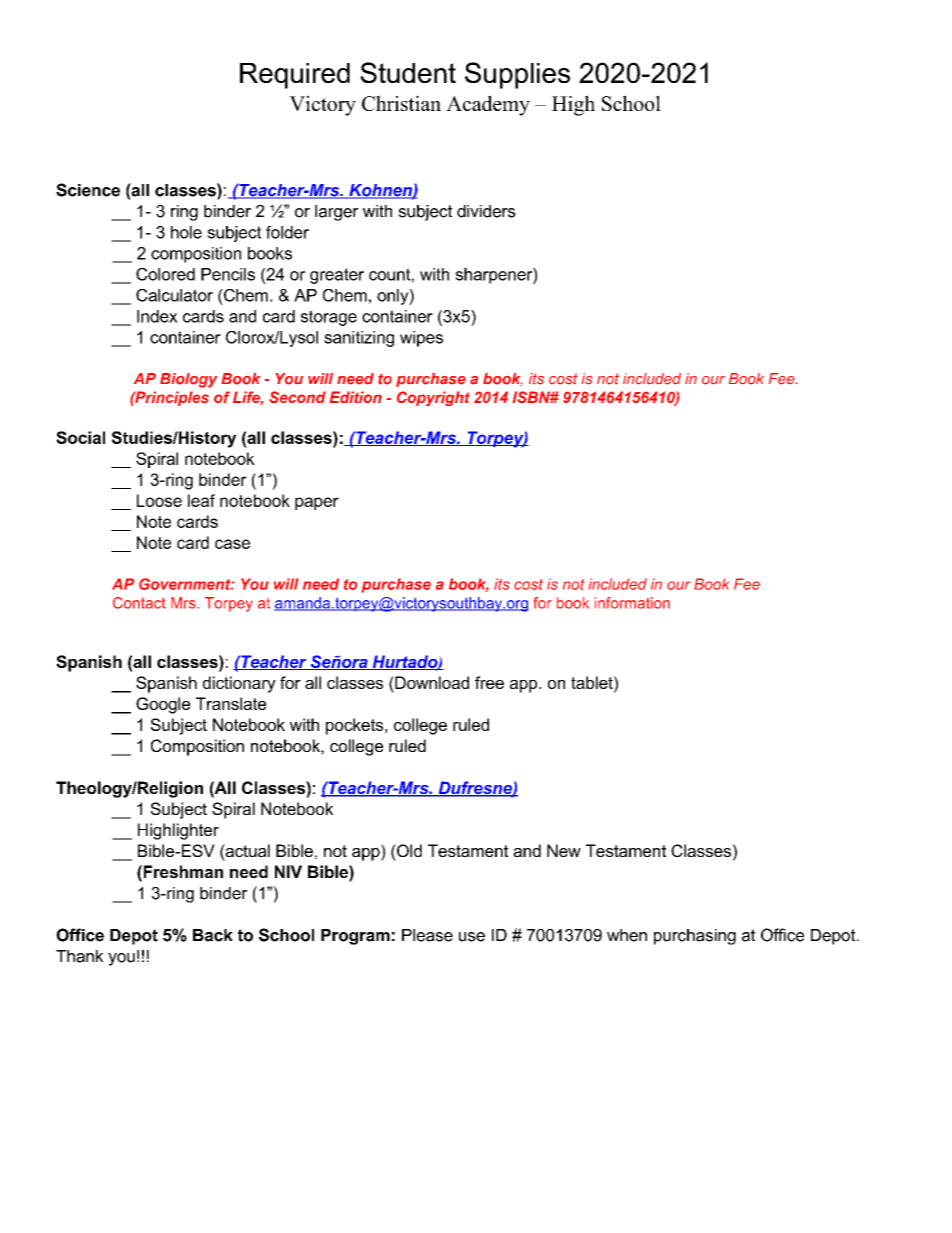 This document has height=1233, width=952. What do you see at coordinates (359, 339) in the document?
I see `sanitizing` at bounding box center [359, 339].
